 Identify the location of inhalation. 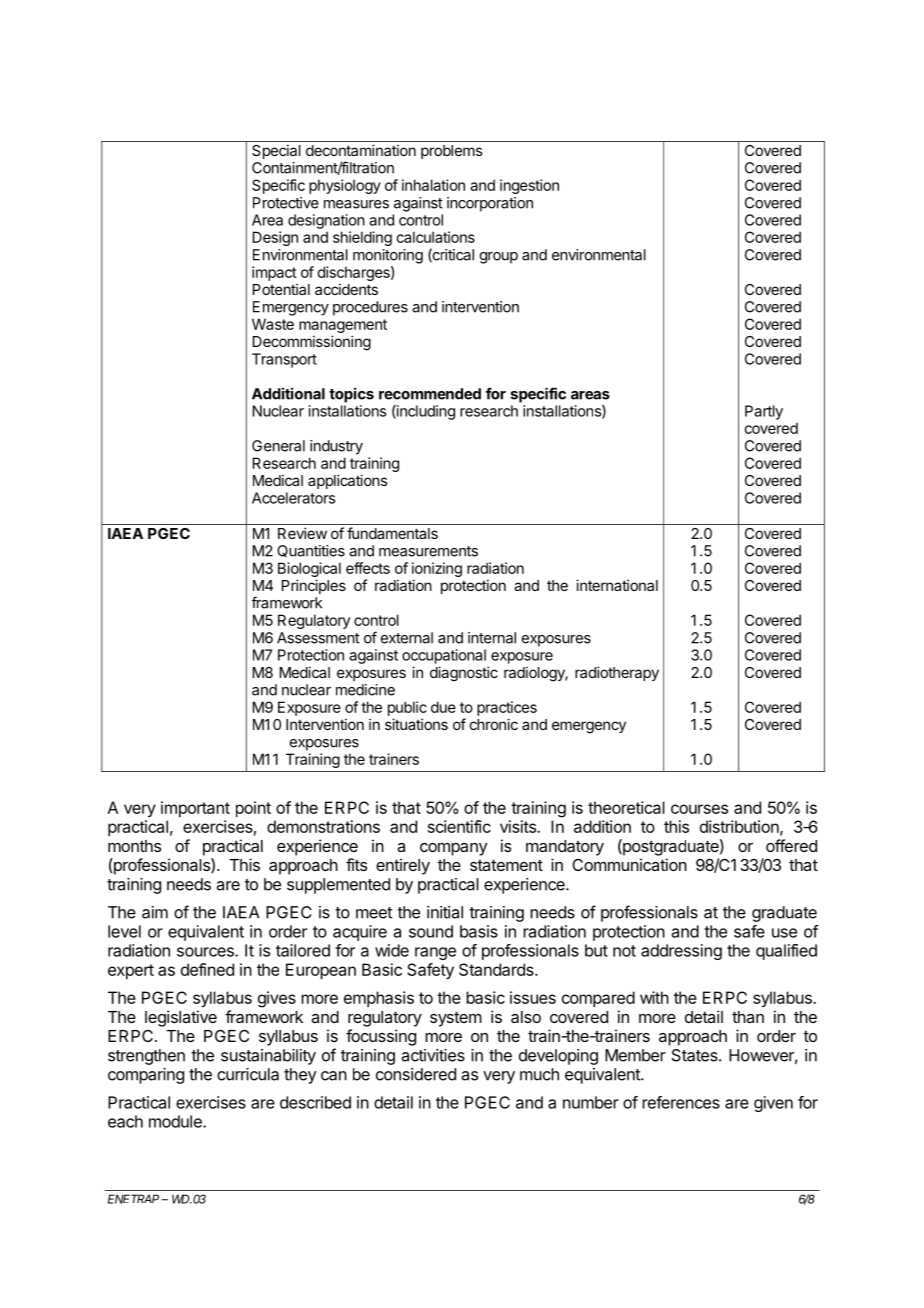
(433, 185).
